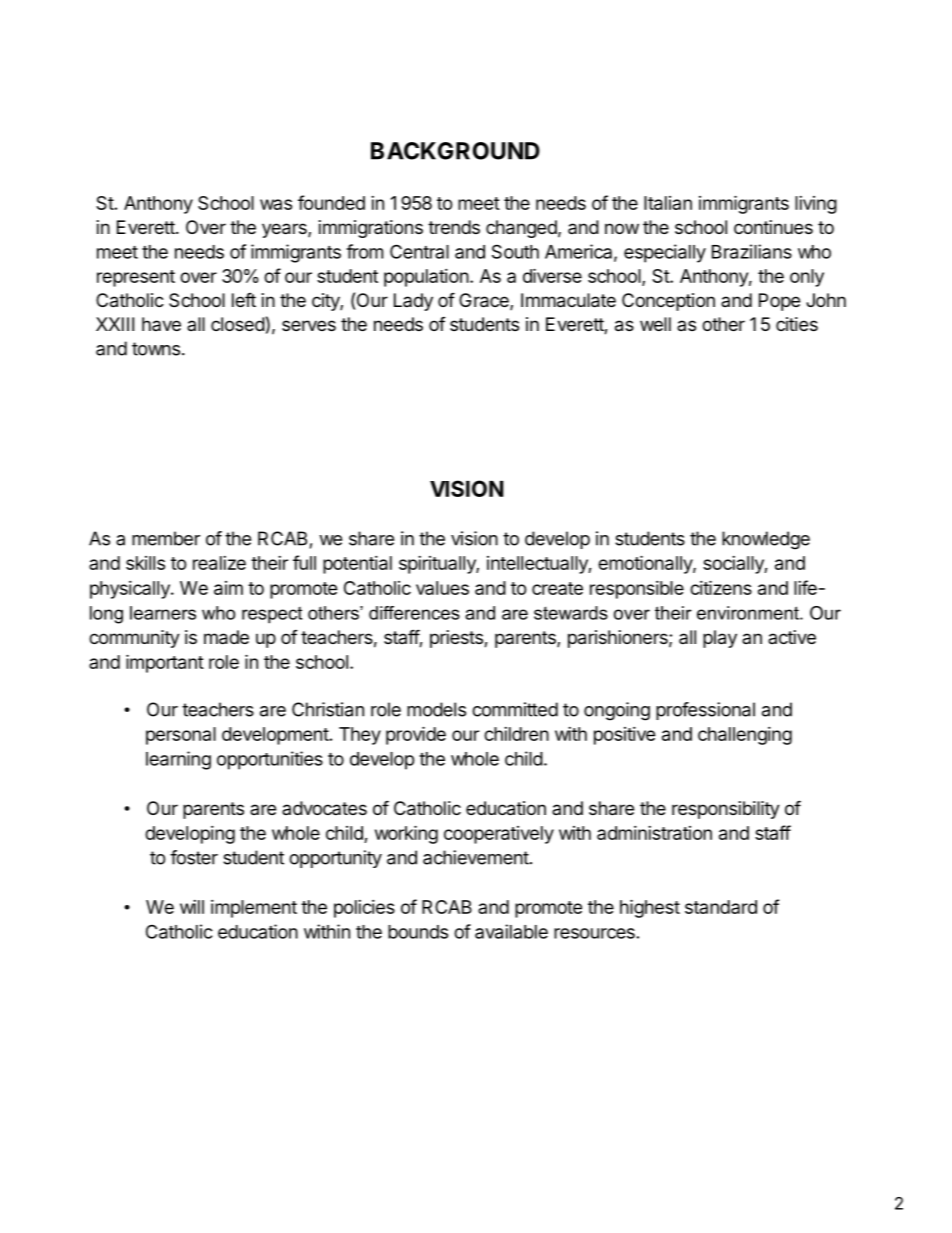 This page has height=1233, width=952. Describe the element at coordinates (668, 203) in the page. I see `Italian` at that location.
